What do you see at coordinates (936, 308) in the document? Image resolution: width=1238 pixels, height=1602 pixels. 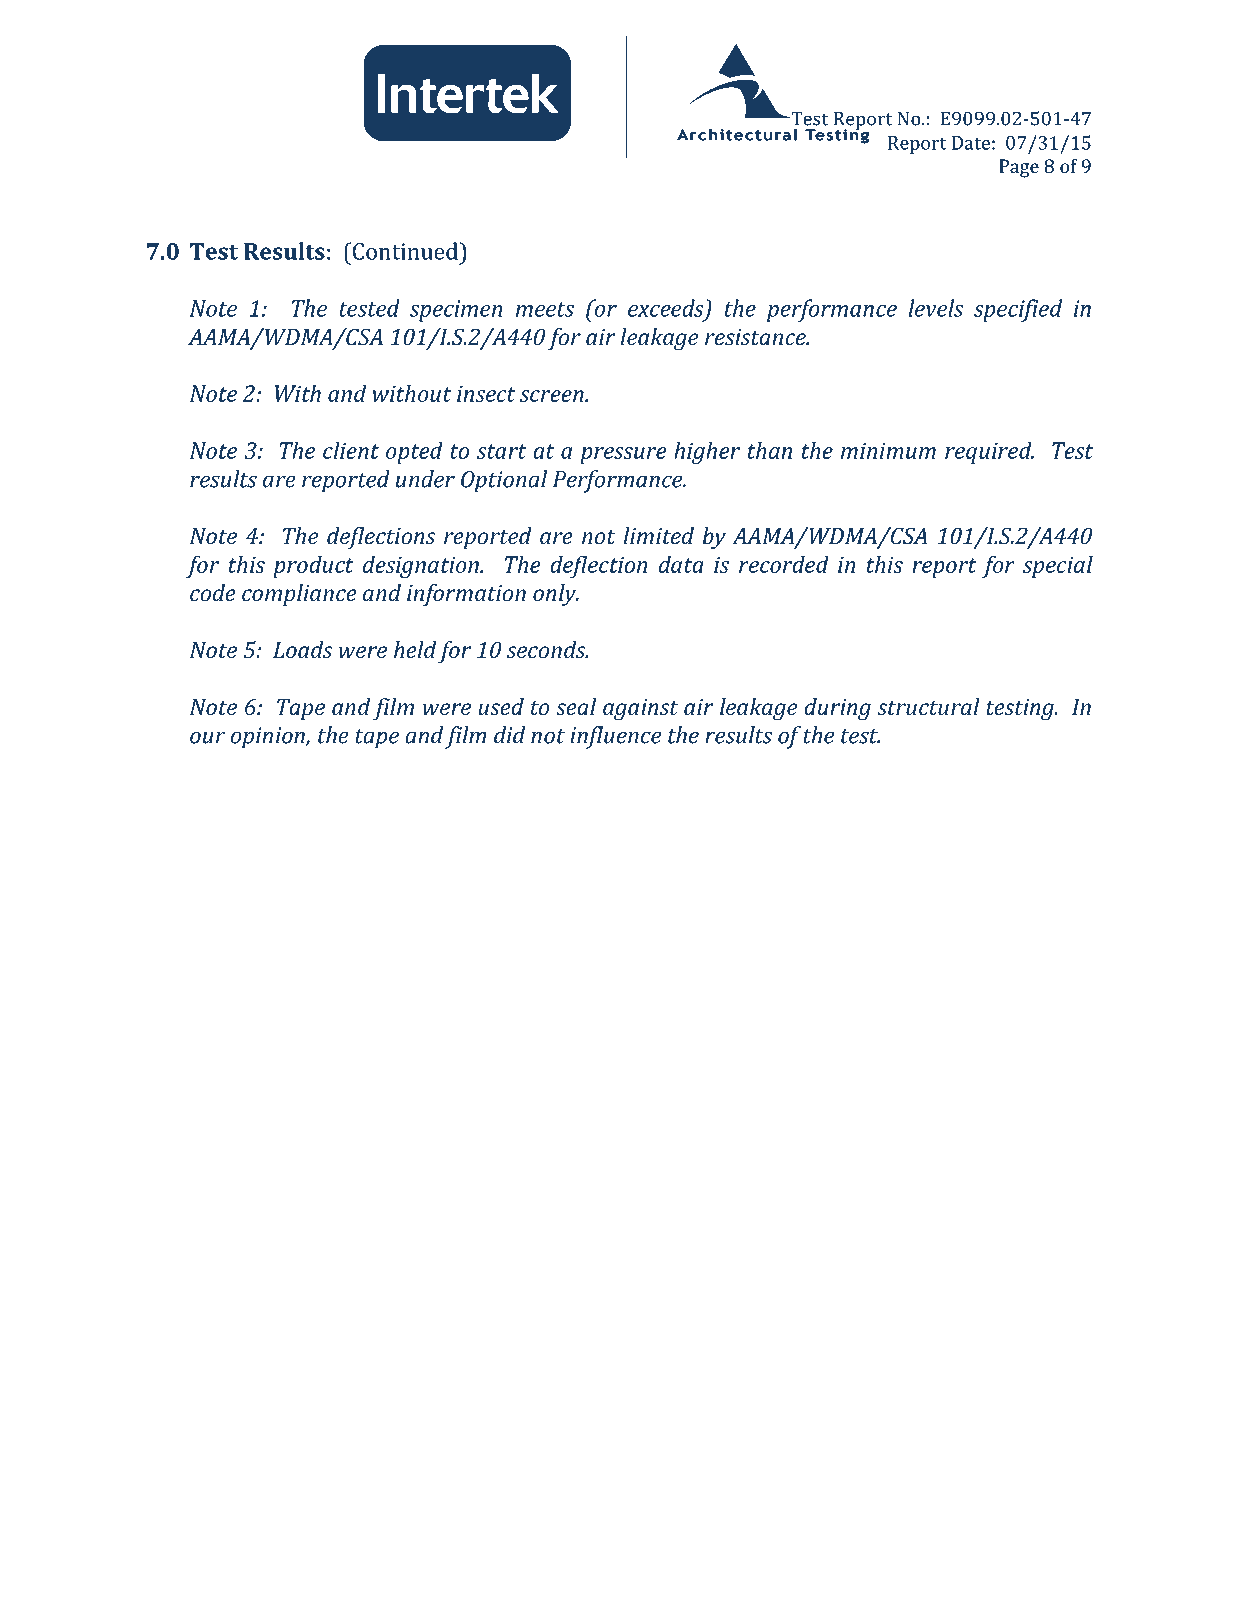 I see `levels` at bounding box center [936, 308].
